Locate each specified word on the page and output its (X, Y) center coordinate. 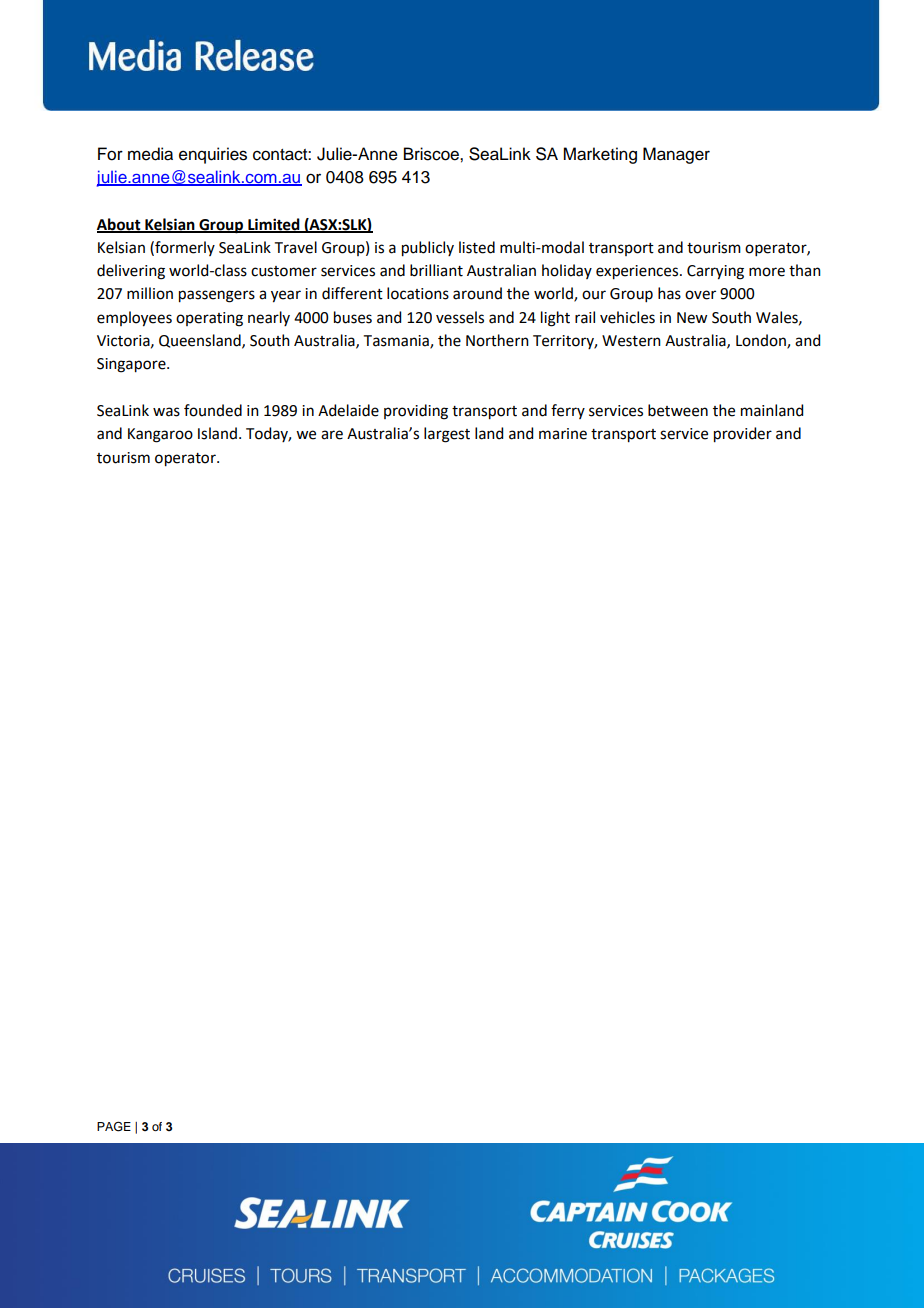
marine (563, 434)
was (166, 412)
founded (213, 410)
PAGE (114, 1126)
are (332, 435)
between (678, 410)
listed (477, 247)
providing (416, 412)
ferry (568, 411)
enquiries (213, 155)
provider (743, 435)
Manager (676, 155)
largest (447, 435)
